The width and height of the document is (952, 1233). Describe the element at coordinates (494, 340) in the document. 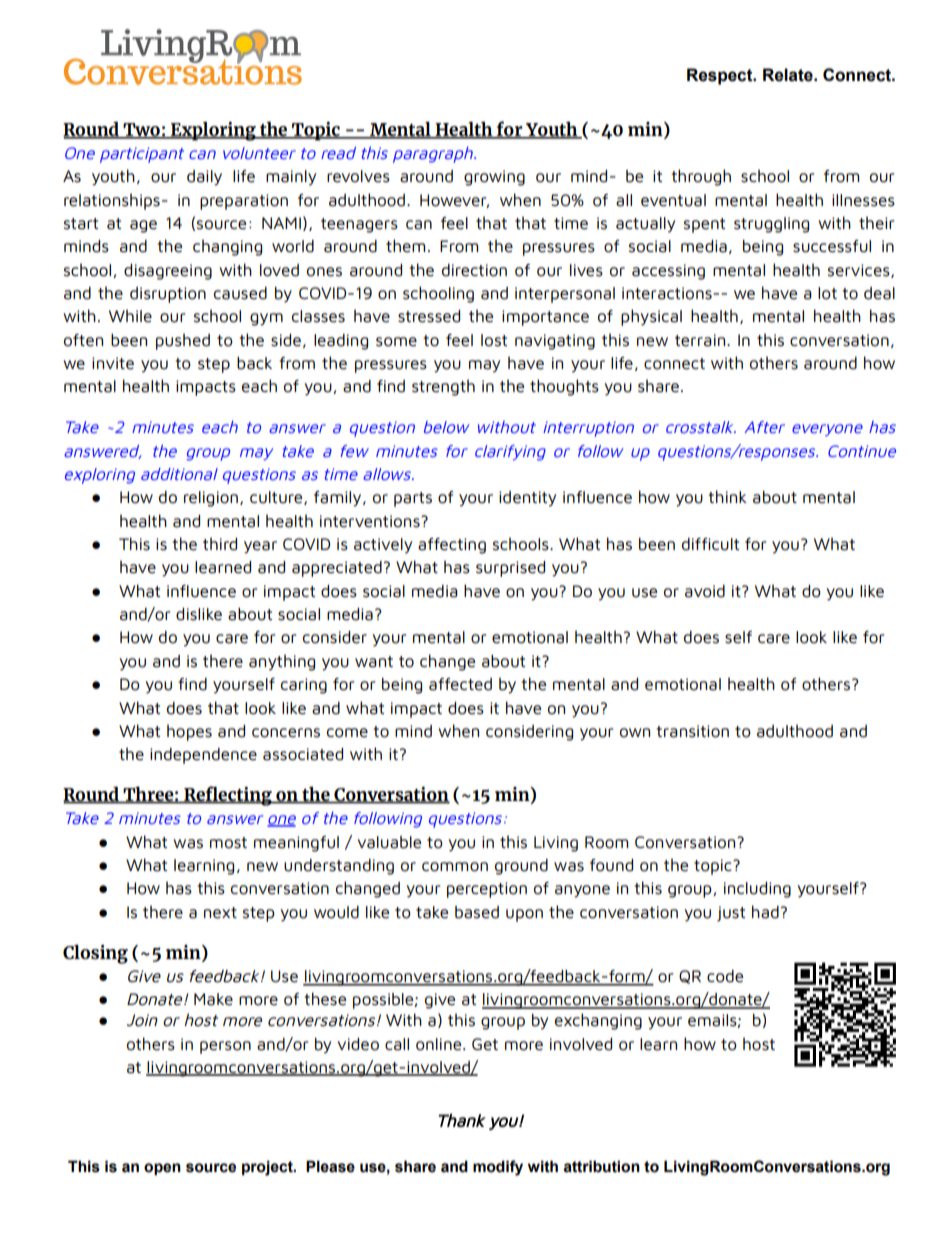

I see `lost` at that location.
